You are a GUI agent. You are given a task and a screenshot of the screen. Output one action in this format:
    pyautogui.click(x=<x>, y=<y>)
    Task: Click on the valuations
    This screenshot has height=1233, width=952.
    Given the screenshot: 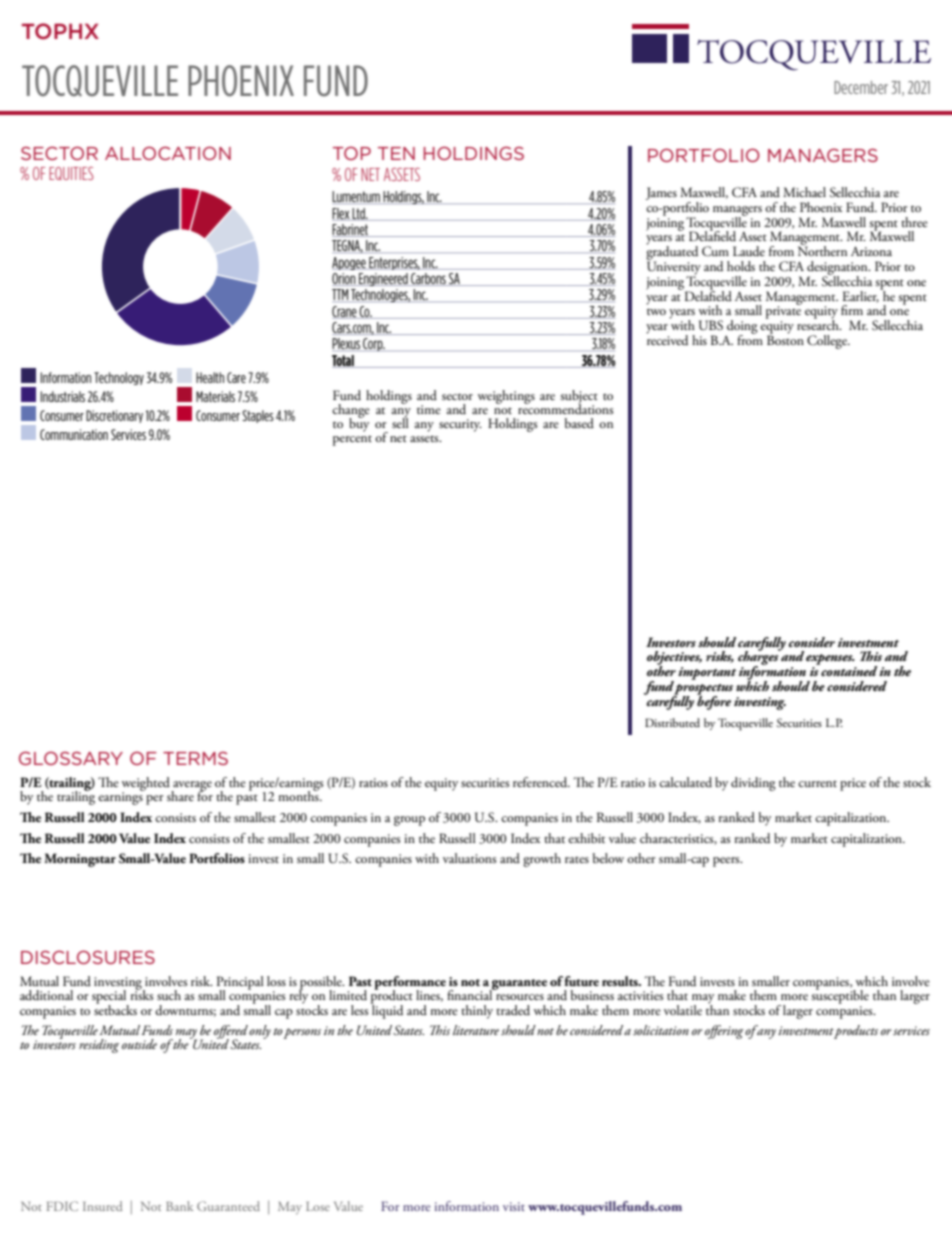 What is the action you would take?
    pyautogui.click(x=469, y=858)
